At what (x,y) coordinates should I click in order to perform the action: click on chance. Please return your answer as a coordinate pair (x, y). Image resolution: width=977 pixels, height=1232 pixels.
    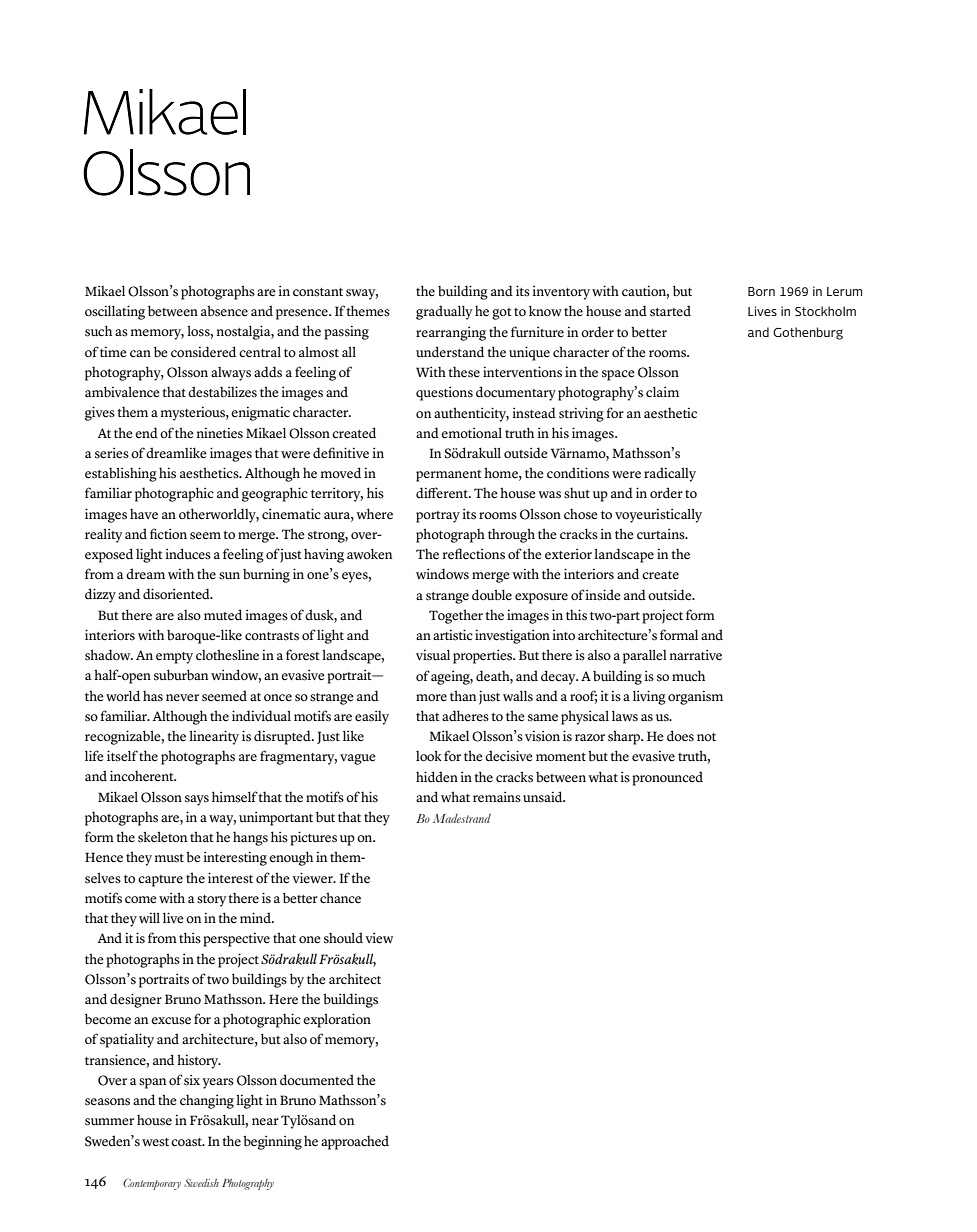
    Looking at the image, I should click on (340, 898).
